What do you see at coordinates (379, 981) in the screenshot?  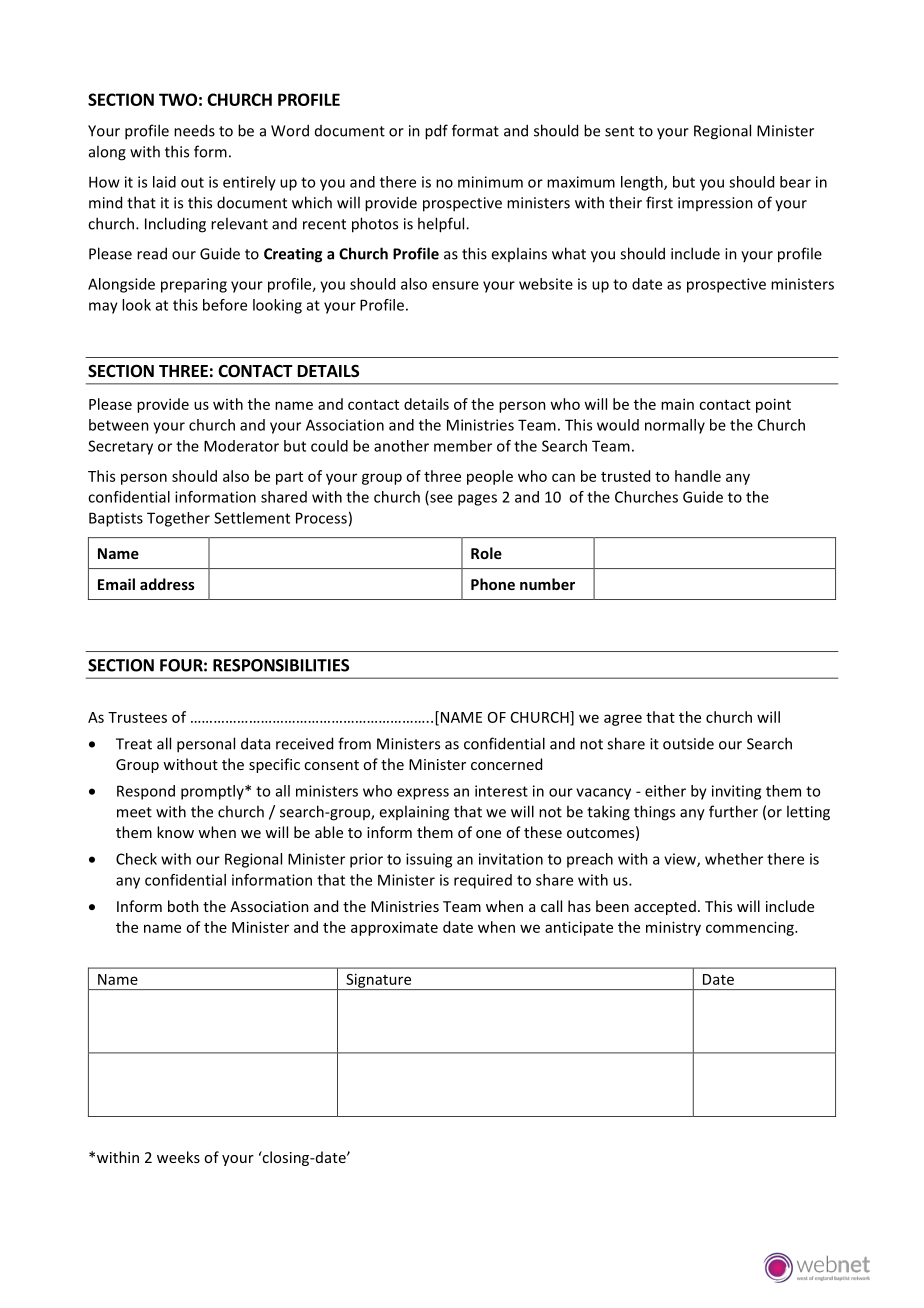 I see `Signature` at bounding box center [379, 981].
